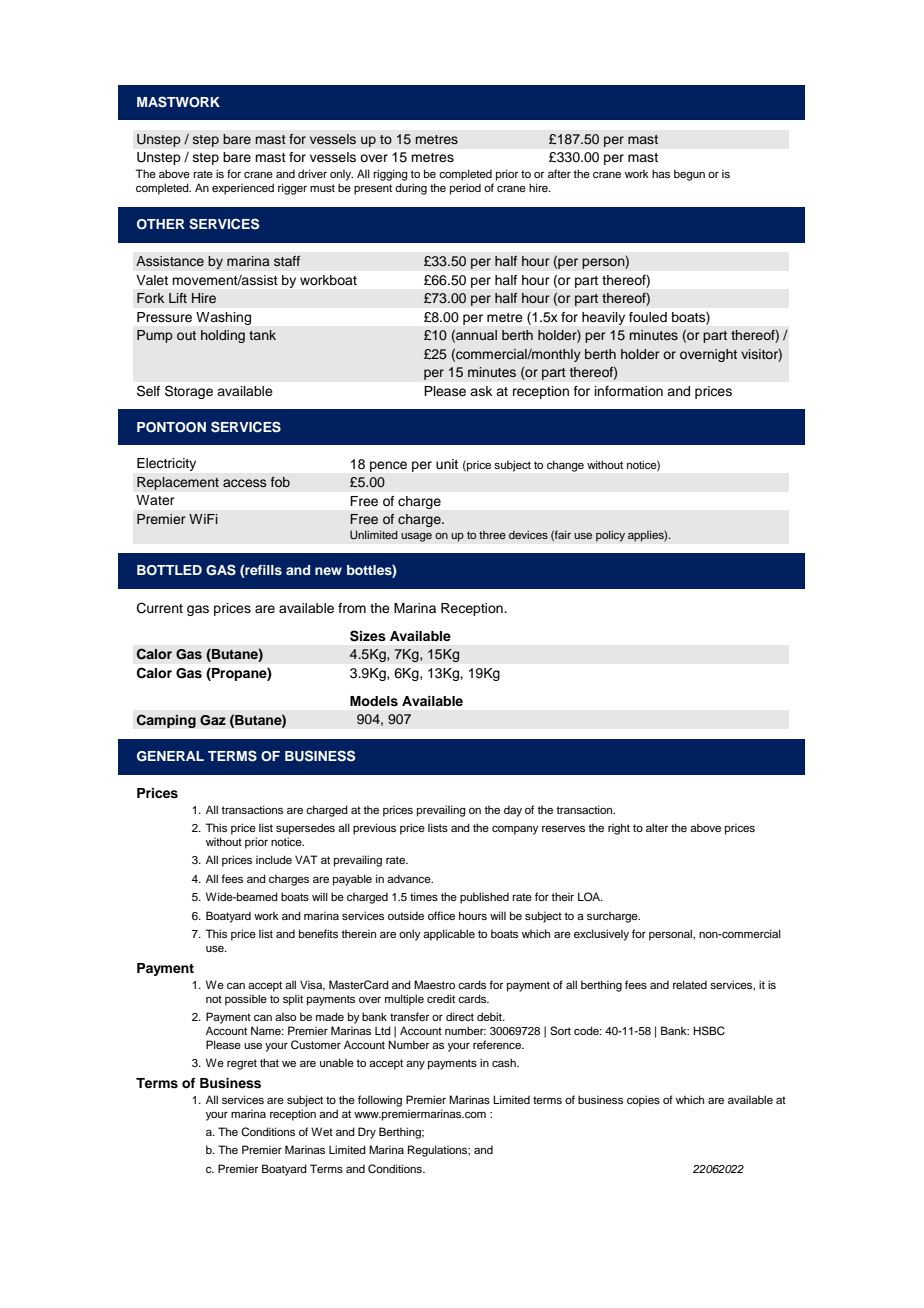 The height and width of the document is (1308, 924). Describe the element at coordinates (243, 189) in the document. I see `experienced` at that location.
